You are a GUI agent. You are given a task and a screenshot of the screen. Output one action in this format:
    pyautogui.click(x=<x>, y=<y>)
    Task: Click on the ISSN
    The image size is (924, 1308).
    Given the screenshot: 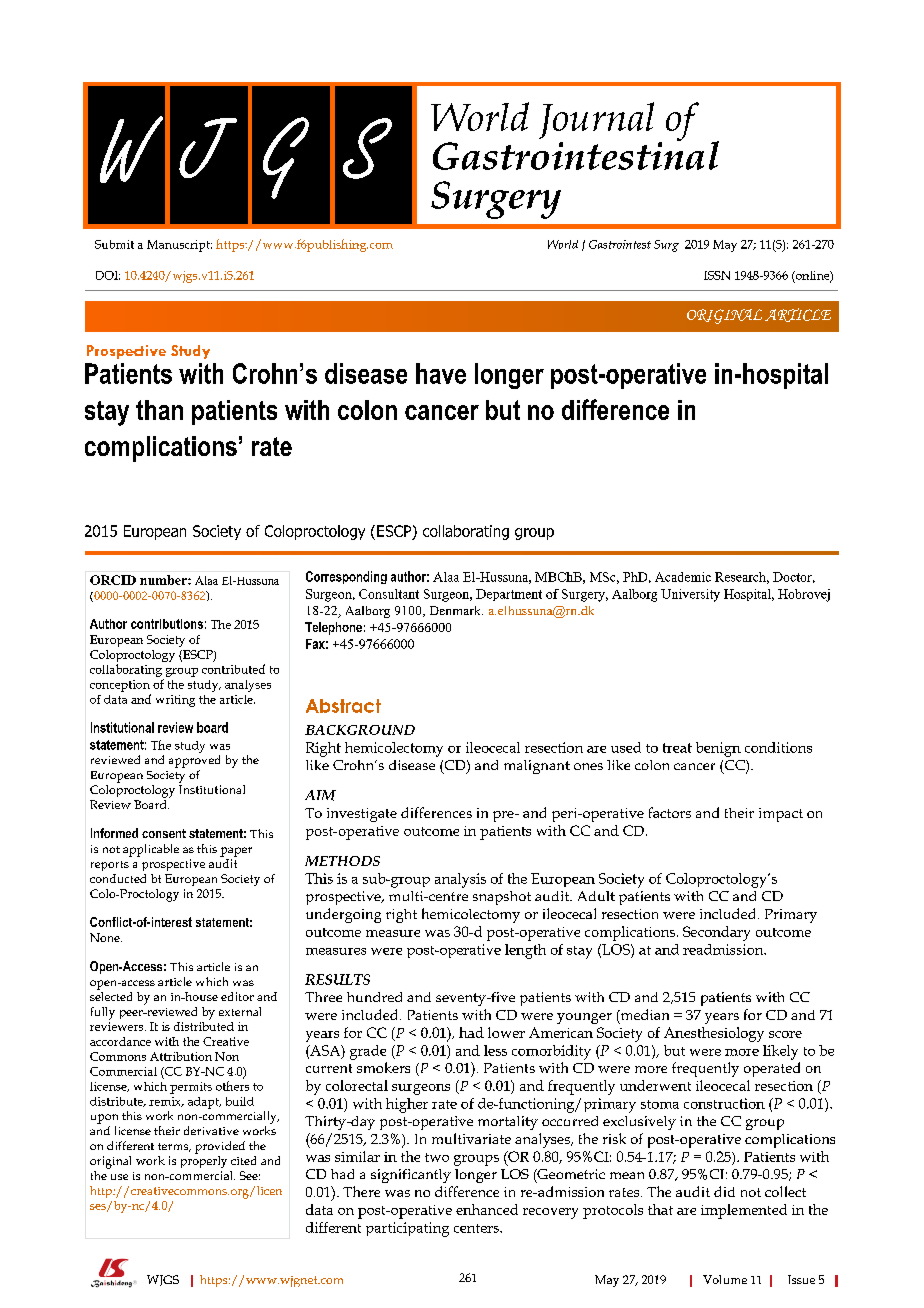 What is the action you would take?
    pyautogui.click(x=717, y=275)
